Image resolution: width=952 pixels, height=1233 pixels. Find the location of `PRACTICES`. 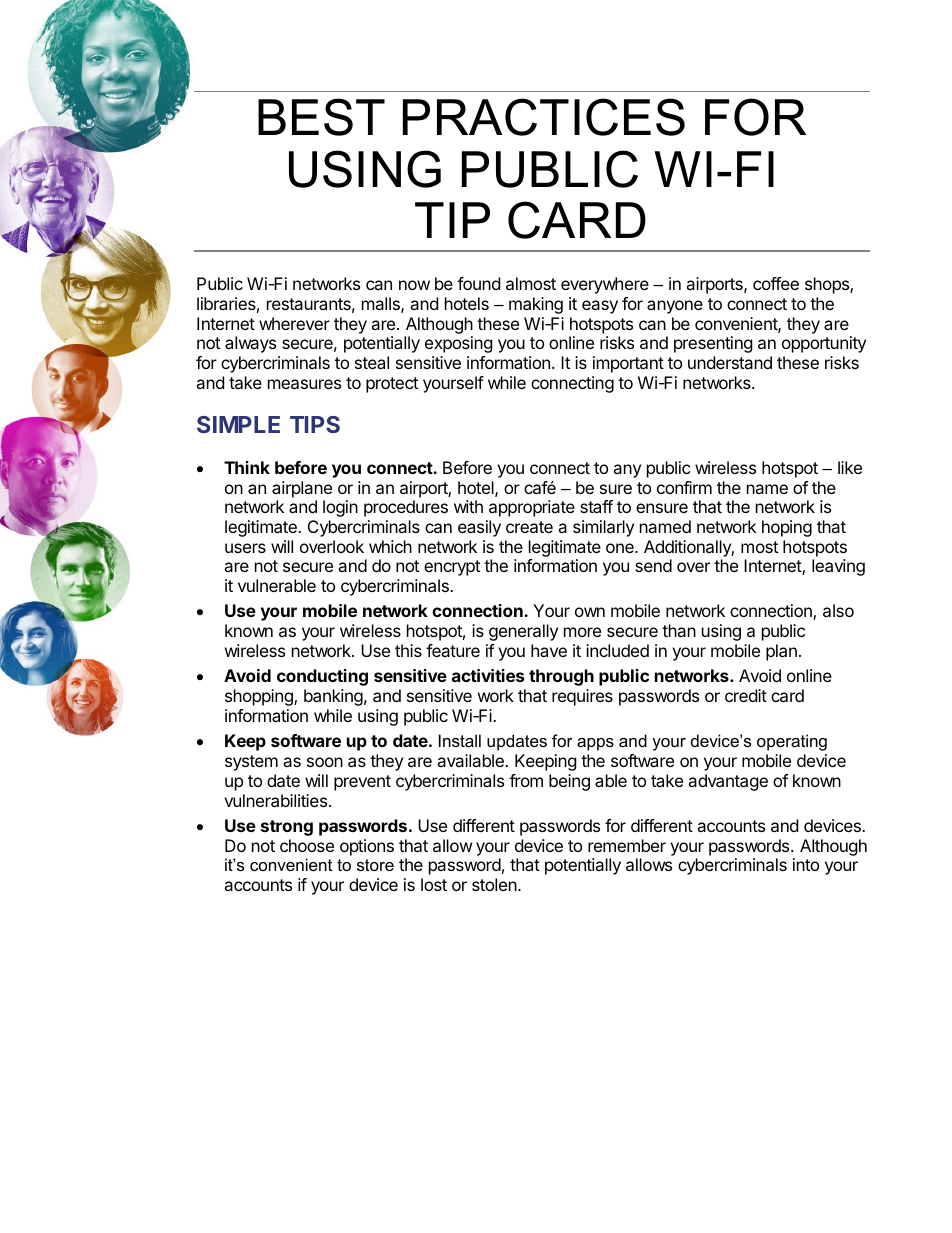

PRACTICES is located at coordinates (544, 117).
